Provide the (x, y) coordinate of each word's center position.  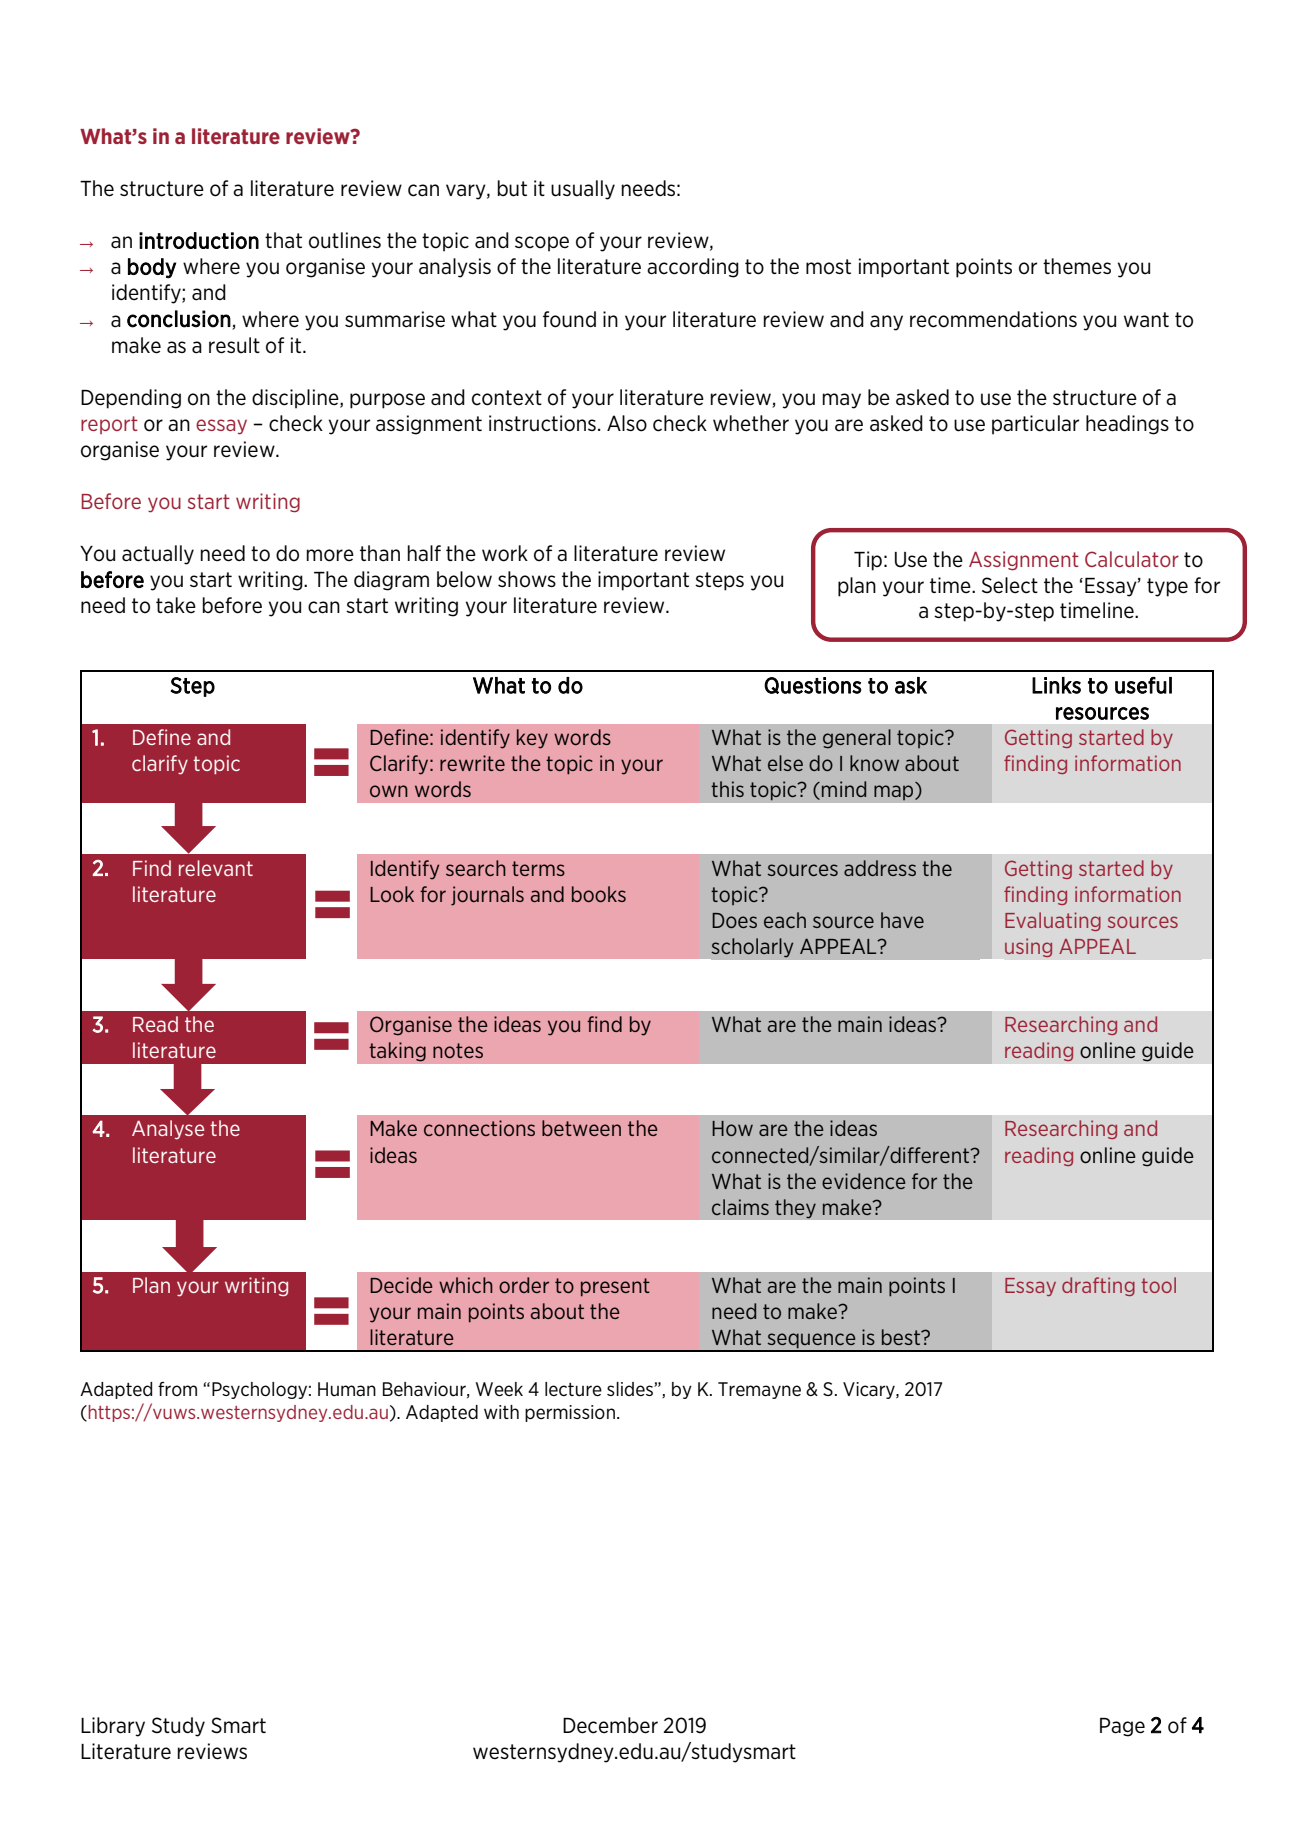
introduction (199, 240)
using (1029, 948)
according (693, 268)
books (599, 894)
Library (113, 1727)
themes (1077, 266)
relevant (216, 868)
